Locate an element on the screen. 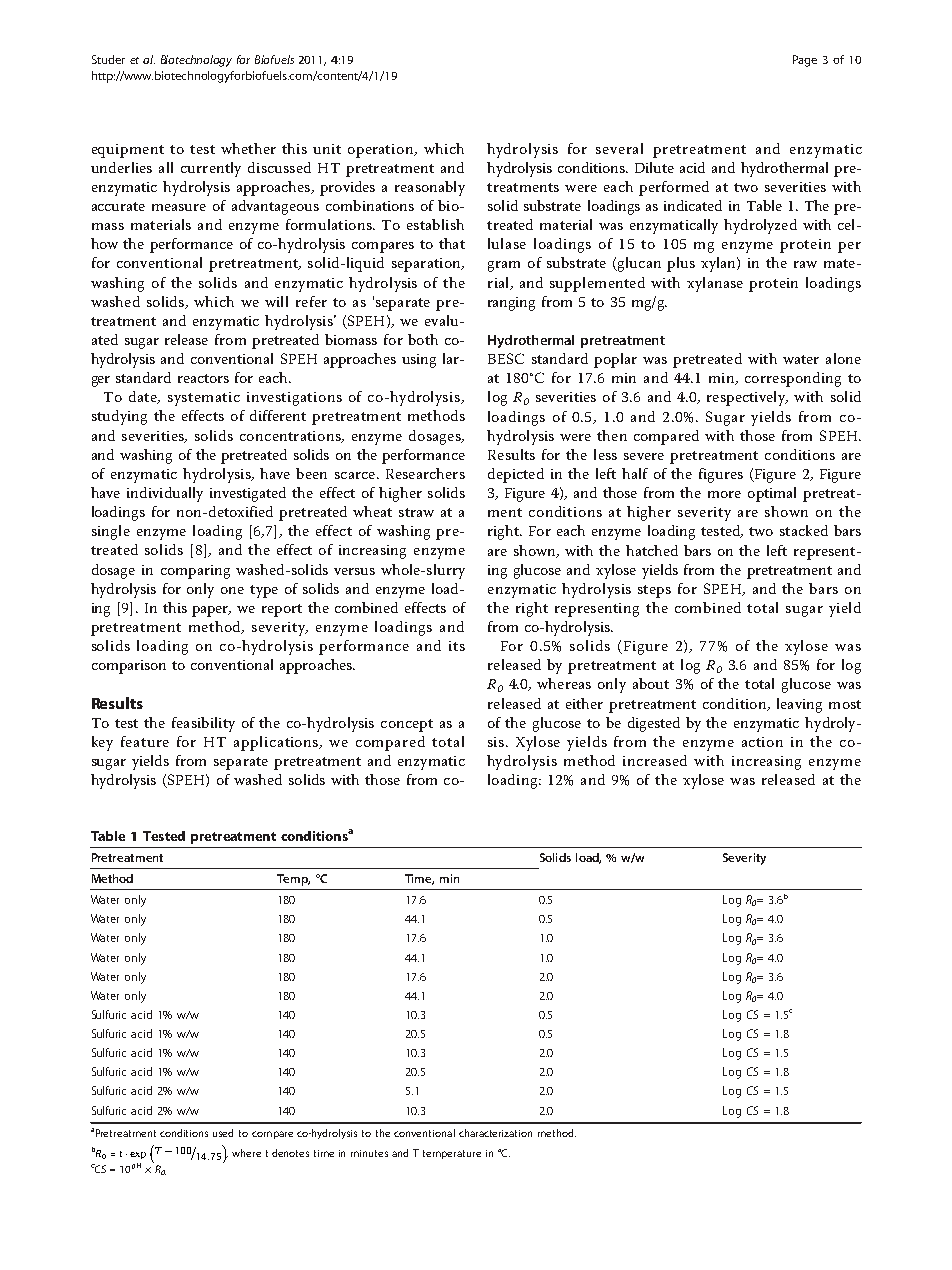  whether is located at coordinates (248, 148).
